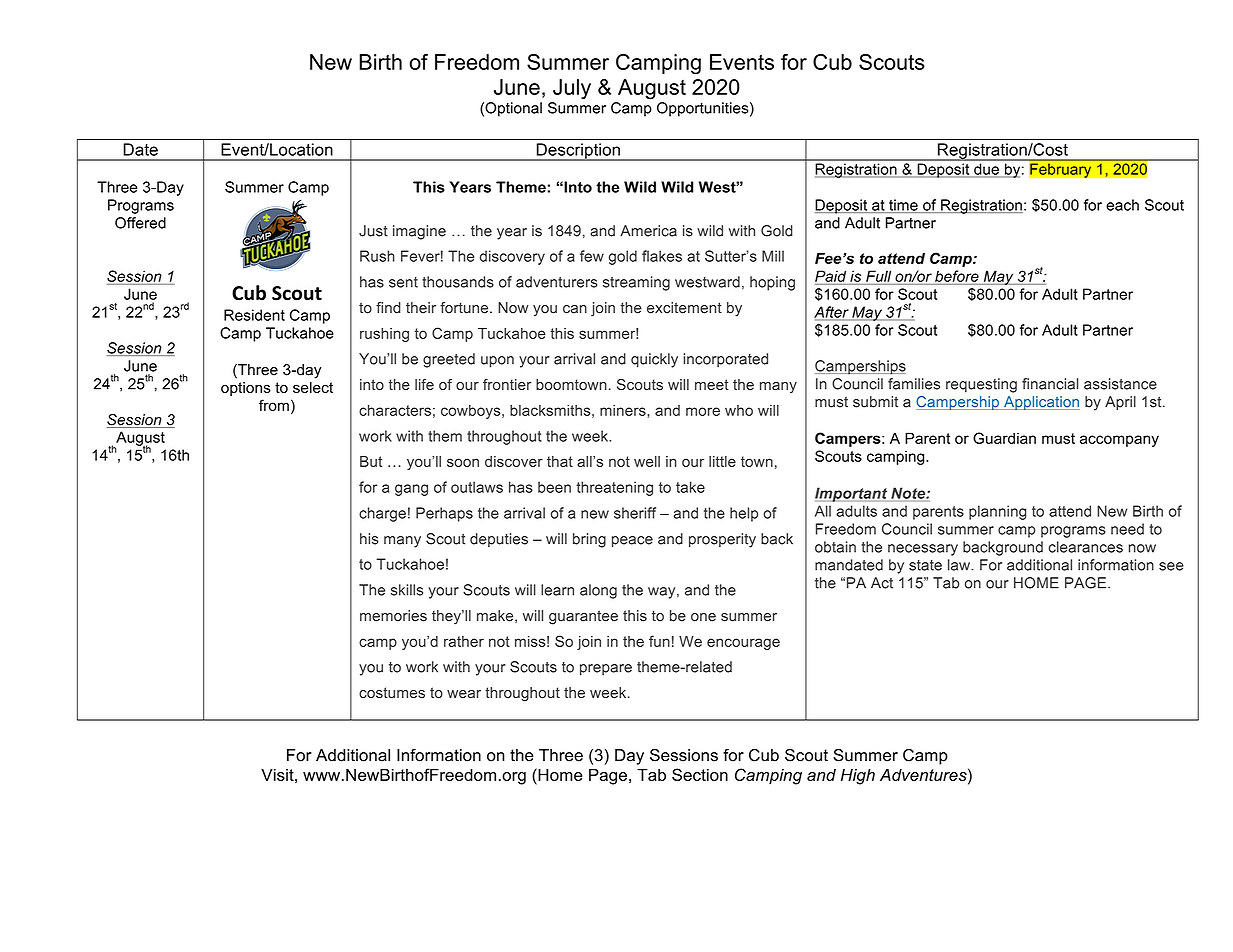 Image resolution: width=1233 pixels, height=952 pixels. What do you see at coordinates (464, 694) in the screenshot?
I see `wear` at bounding box center [464, 694].
